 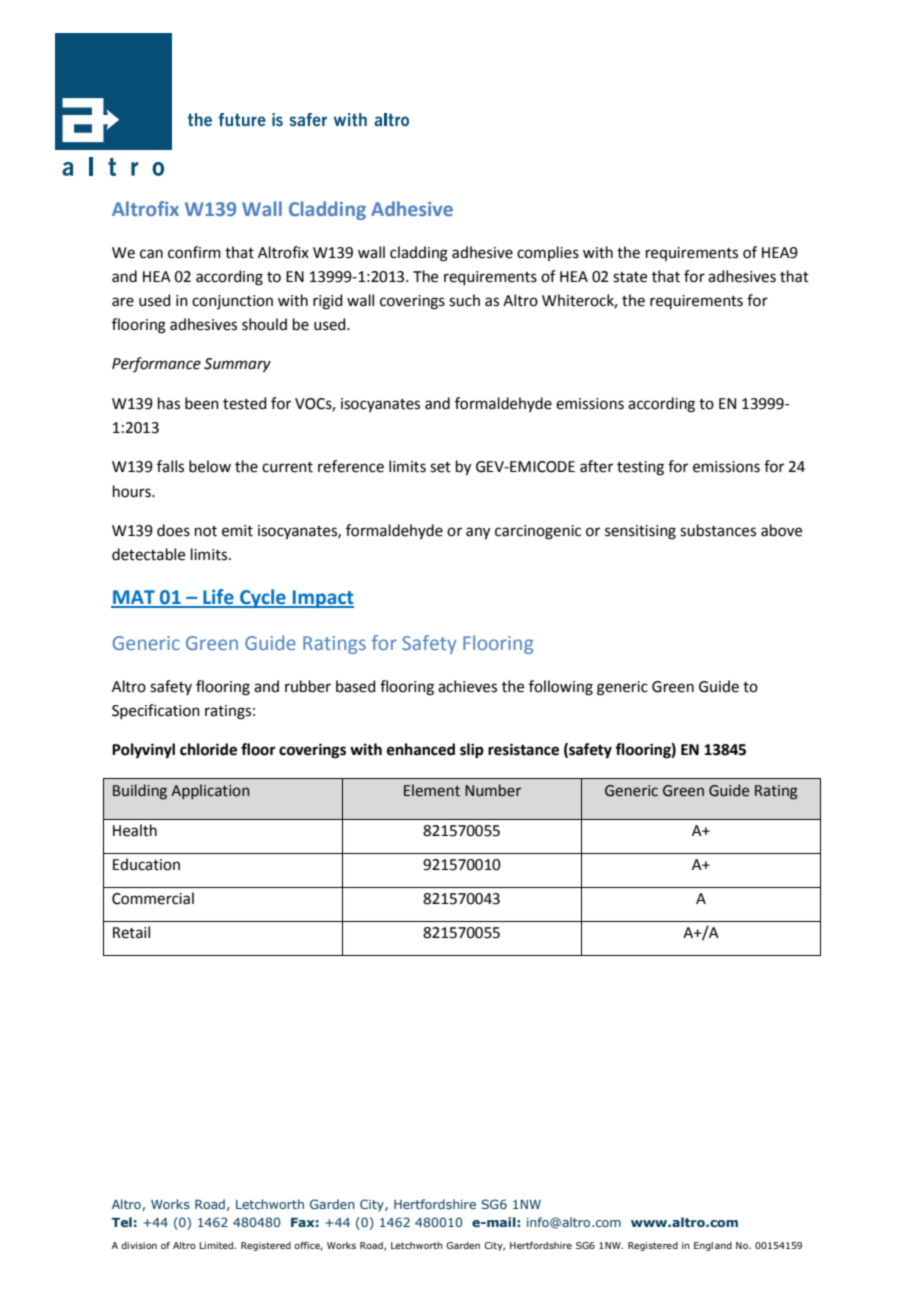 I want to click on state, so click(x=630, y=277).
